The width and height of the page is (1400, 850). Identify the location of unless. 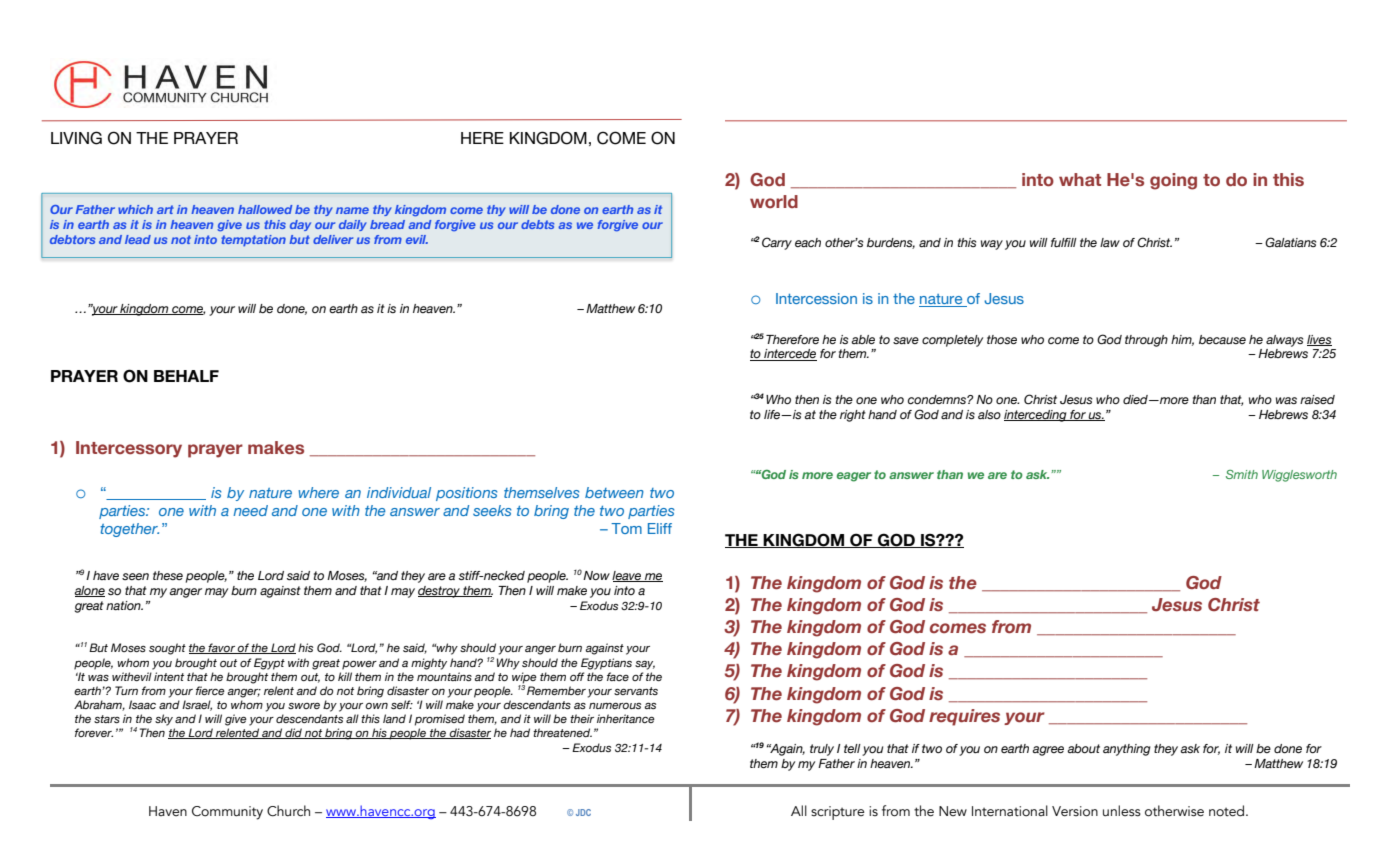
(1122, 811).
